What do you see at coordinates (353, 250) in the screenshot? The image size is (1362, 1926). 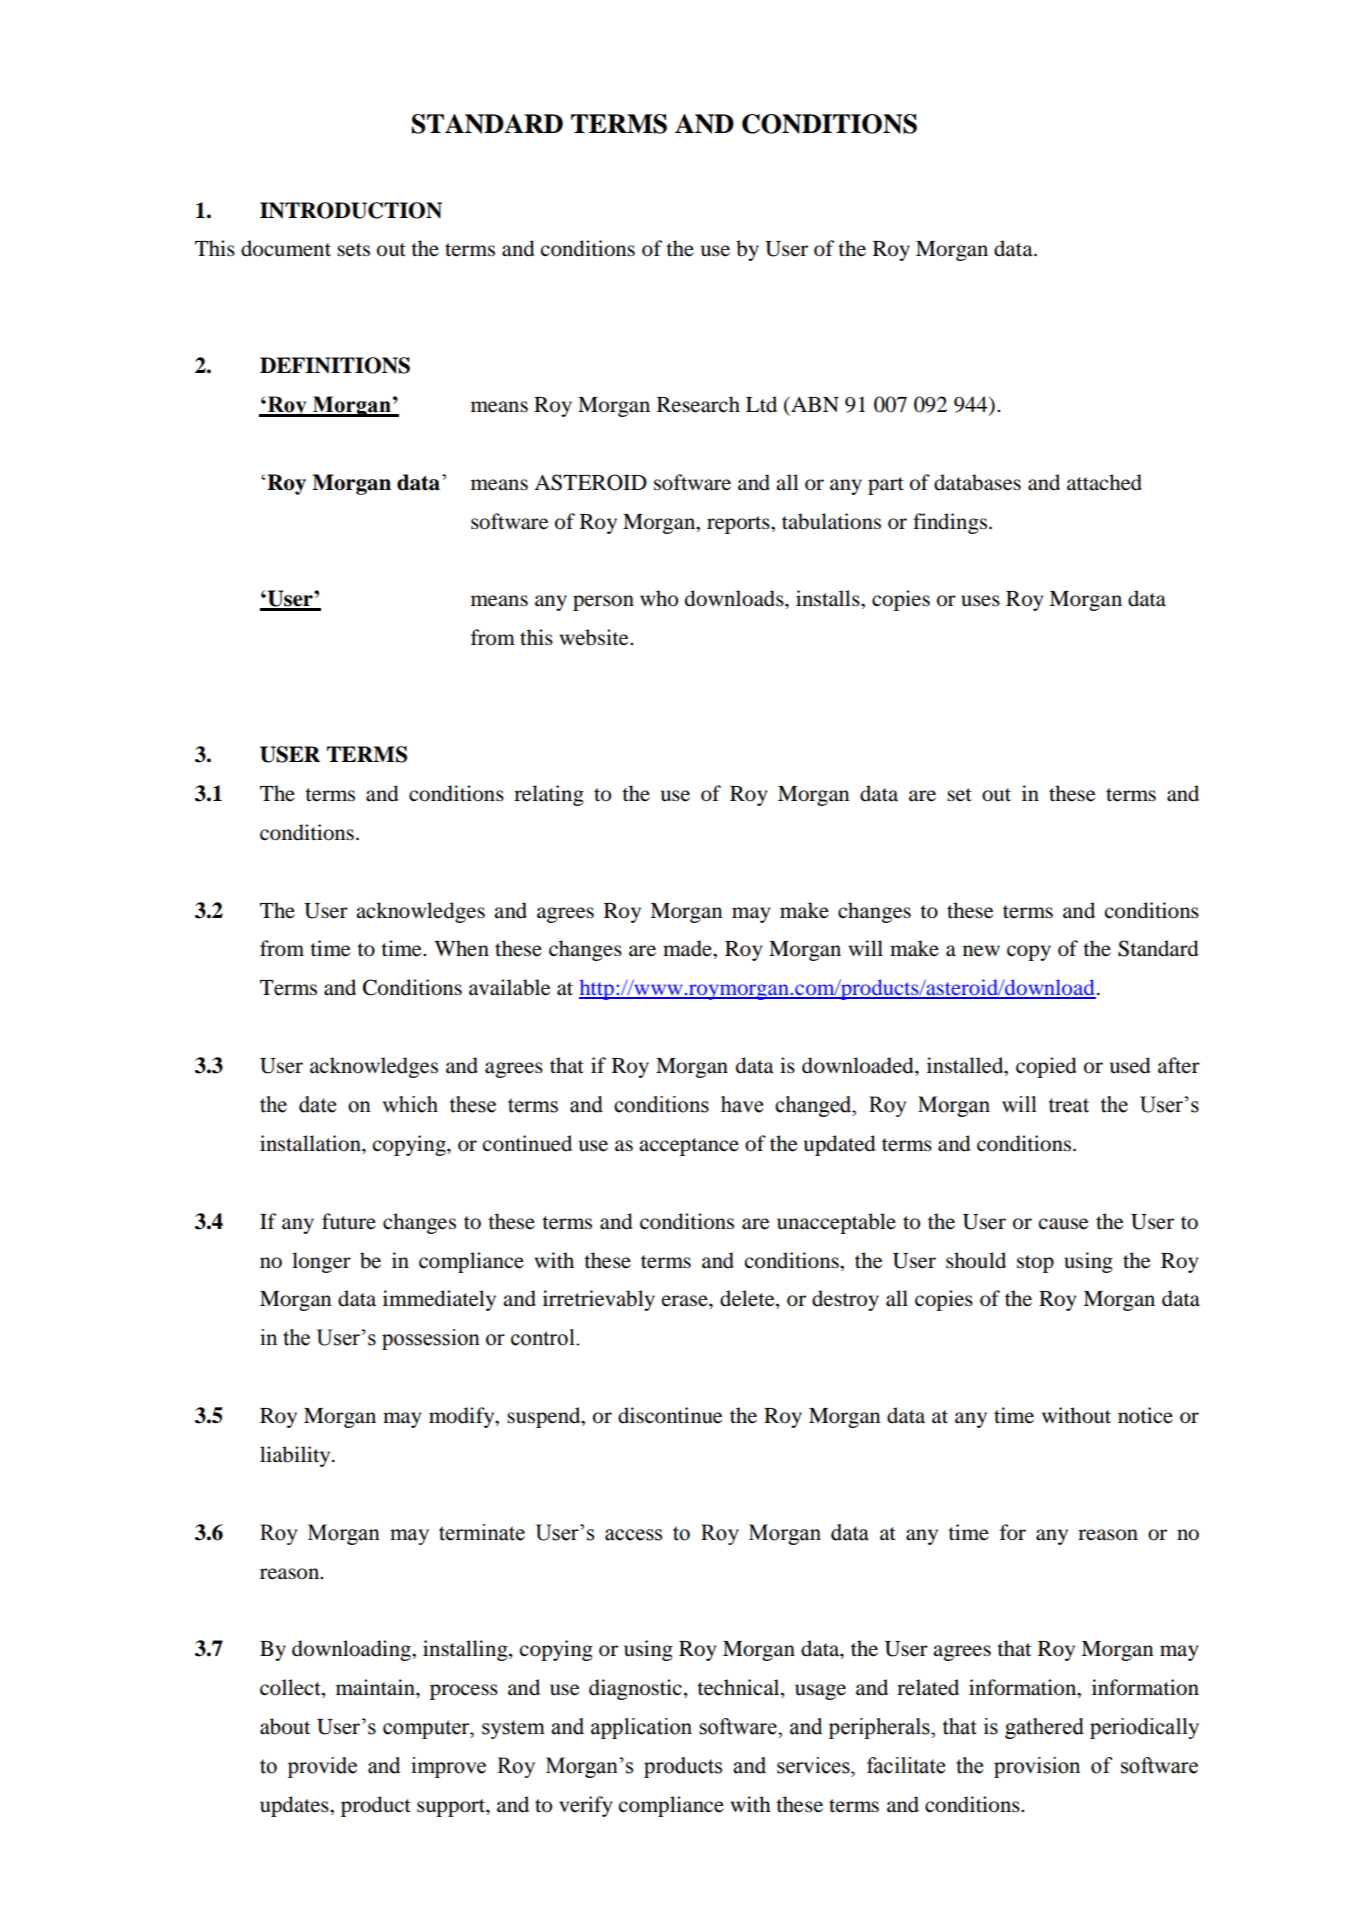 I see `sets` at bounding box center [353, 250].
